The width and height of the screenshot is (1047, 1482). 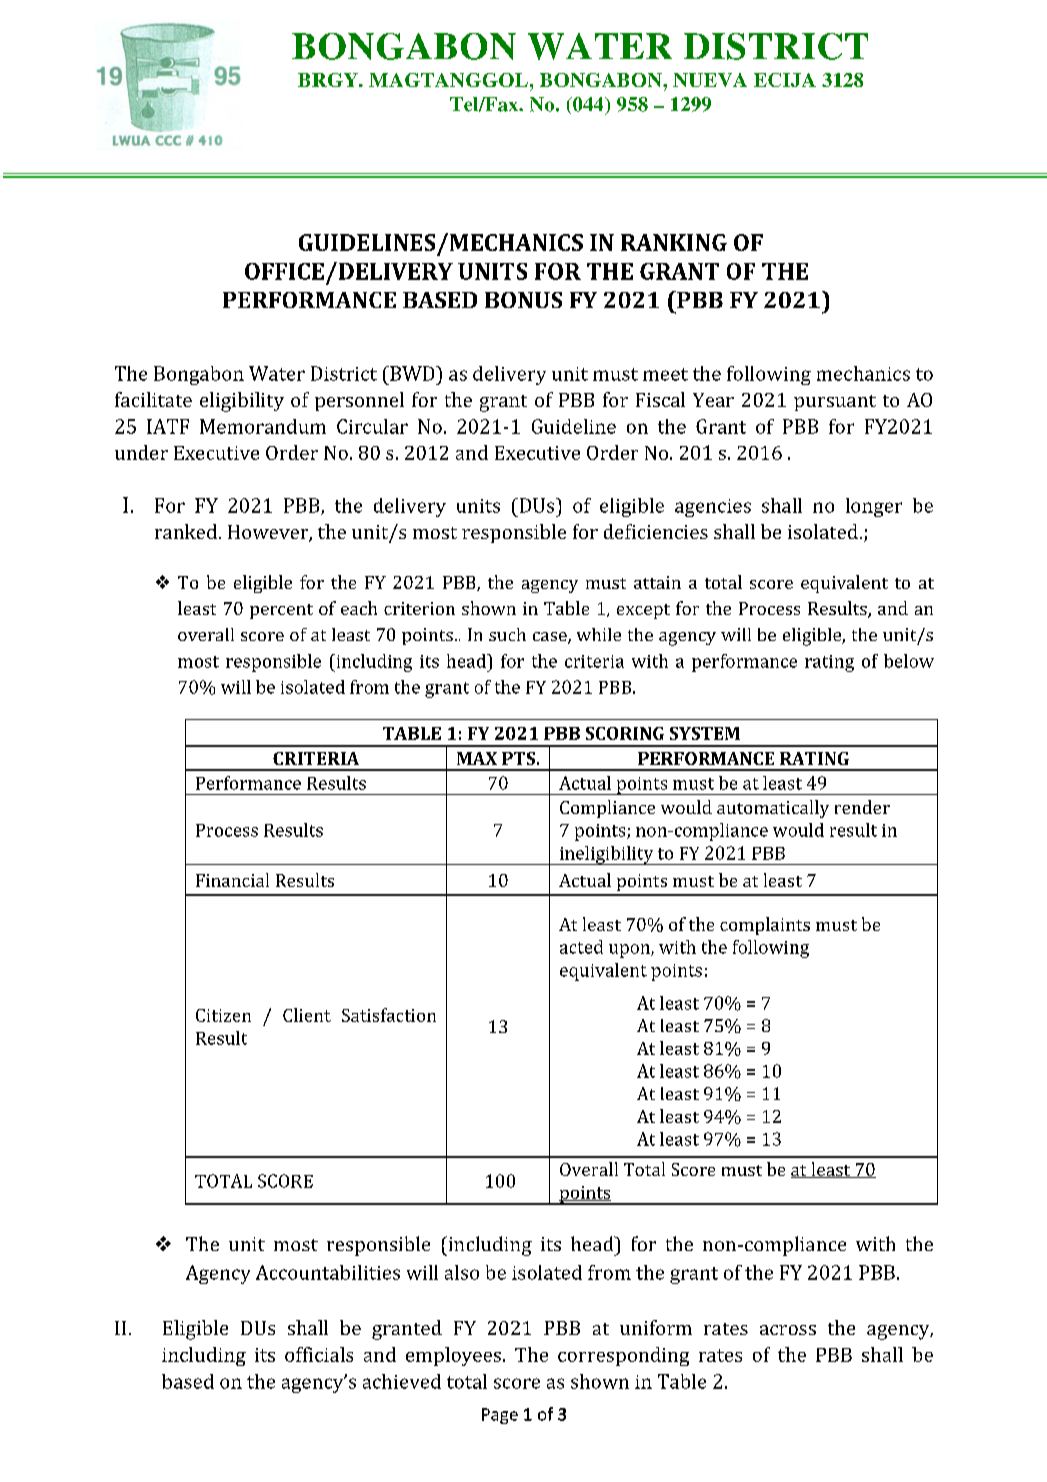 I want to click on NUEVA, so click(x=710, y=80).
